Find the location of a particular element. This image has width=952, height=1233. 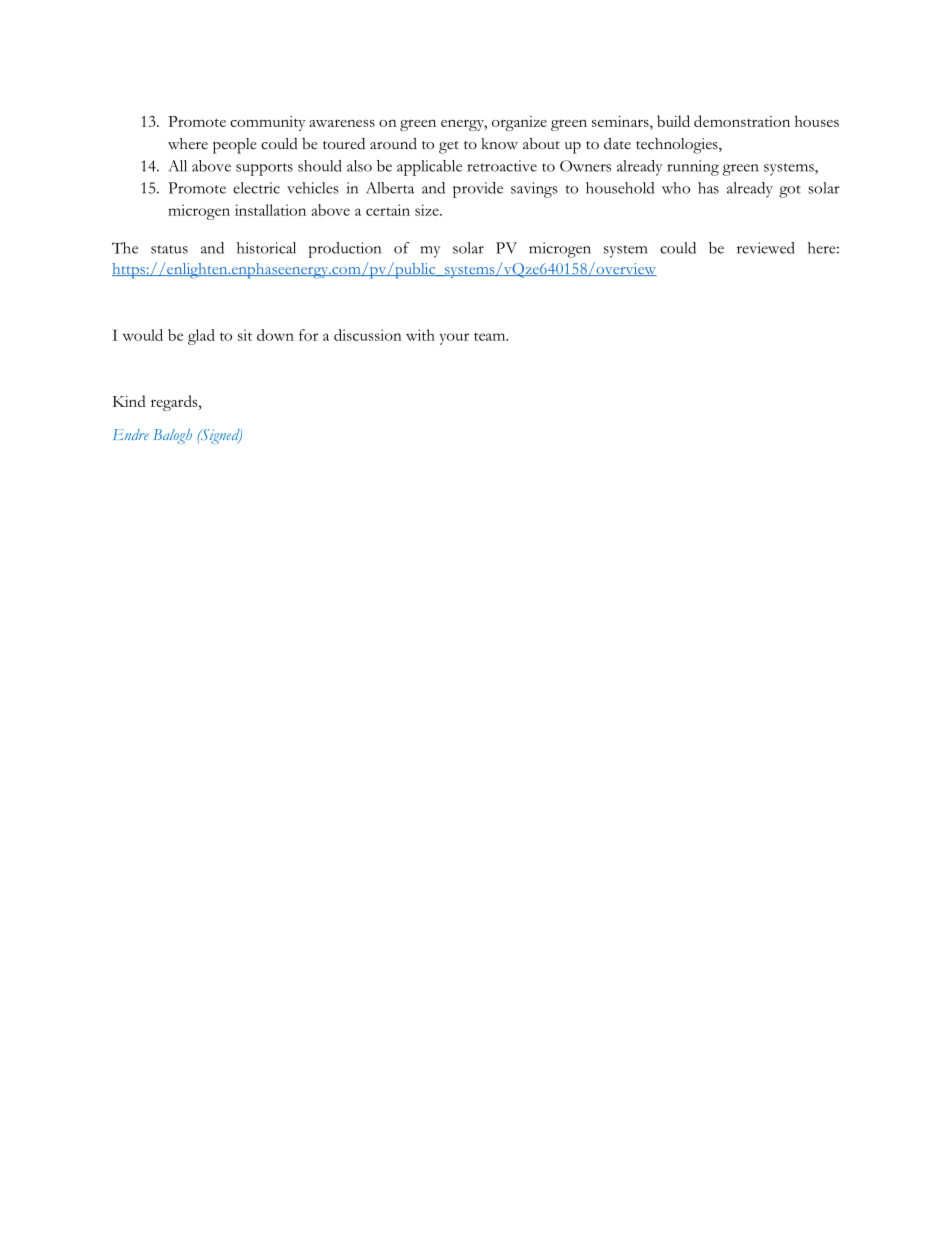

organize is located at coordinates (519, 123).
